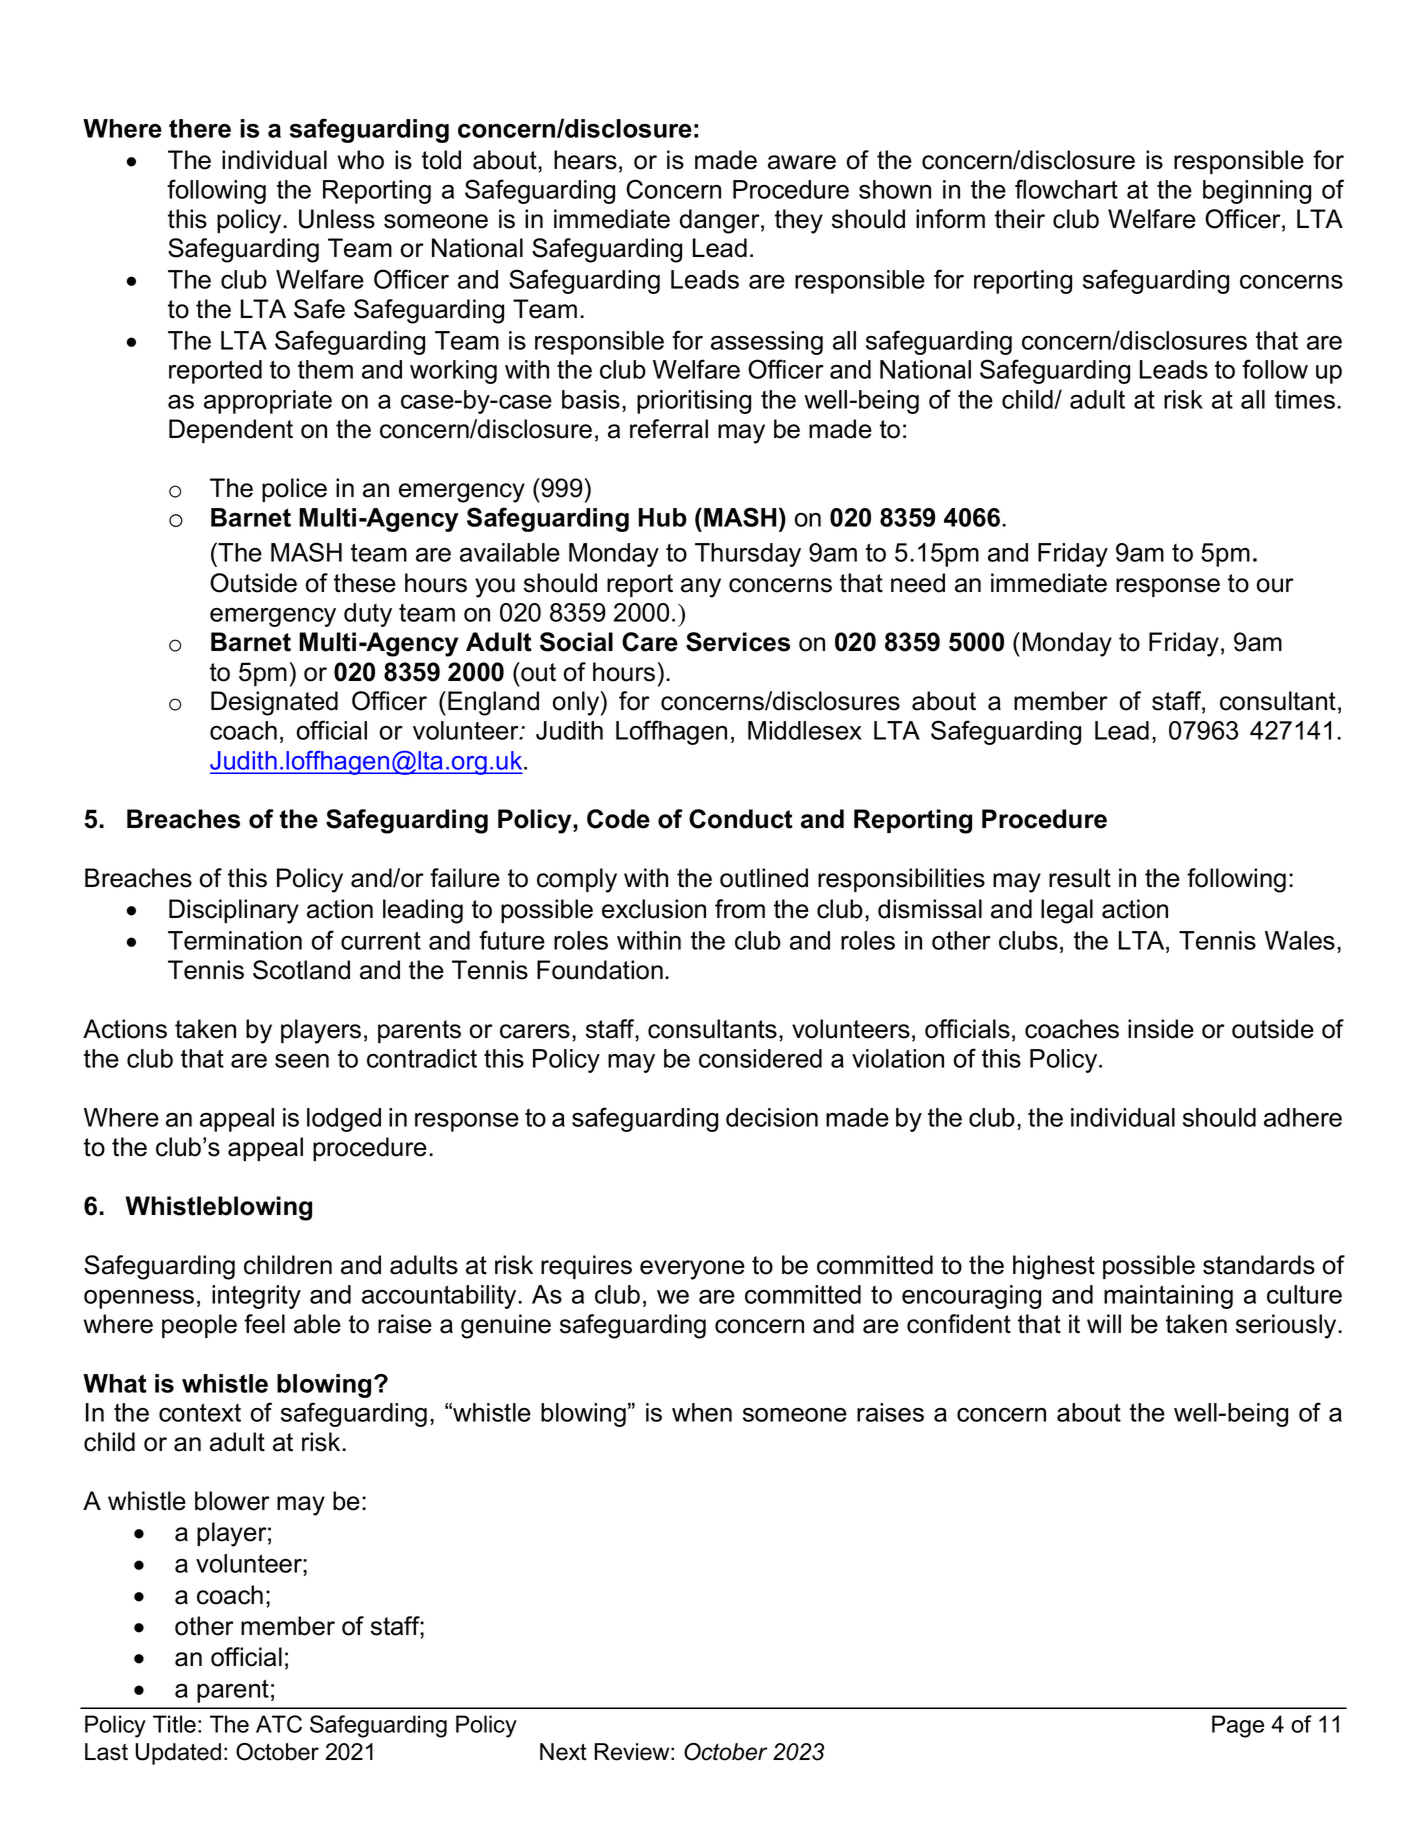 The height and width of the image is (1847, 1427). I want to click on there, so click(200, 128).
